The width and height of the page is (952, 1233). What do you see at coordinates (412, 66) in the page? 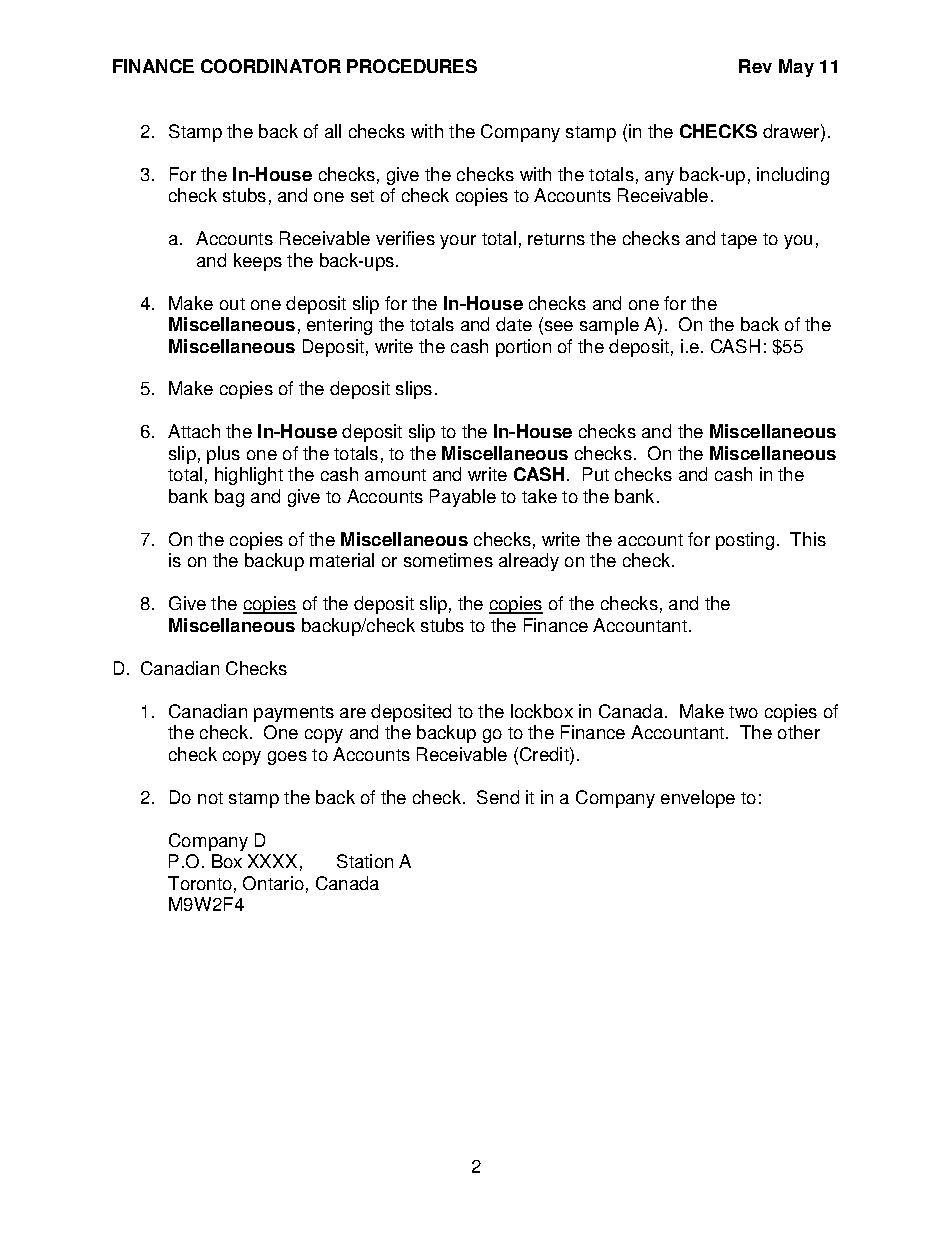
I see `PROCEDURES` at bounding box center [412, 66].
